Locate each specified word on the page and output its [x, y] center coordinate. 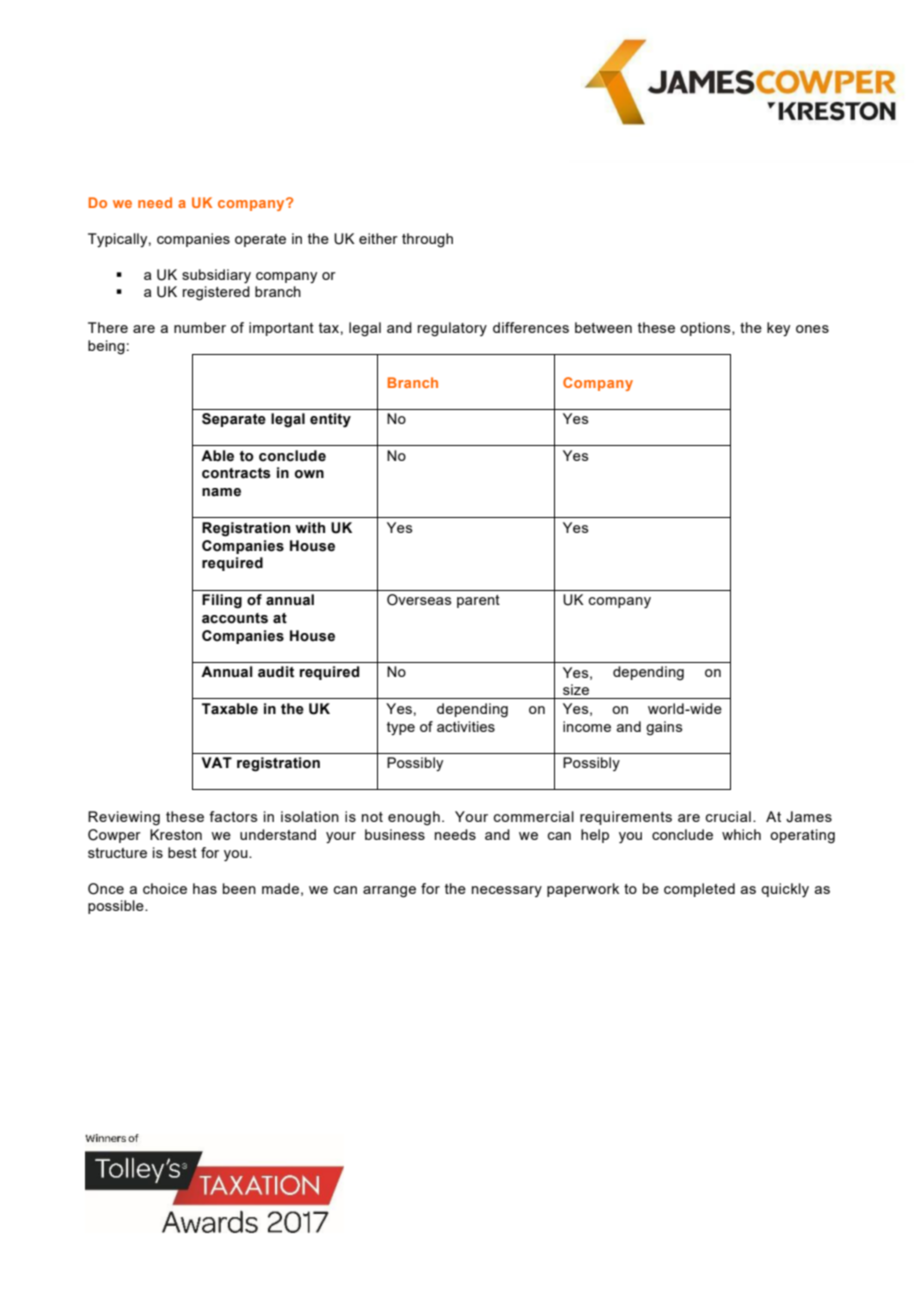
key [778, 329]
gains [664, 728]
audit [276, 672]
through [427, 240]
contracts [236, 473]
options [706, 329]
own [309, 474]
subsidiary [216, 276]
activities [466, 726]
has [205, 888]
